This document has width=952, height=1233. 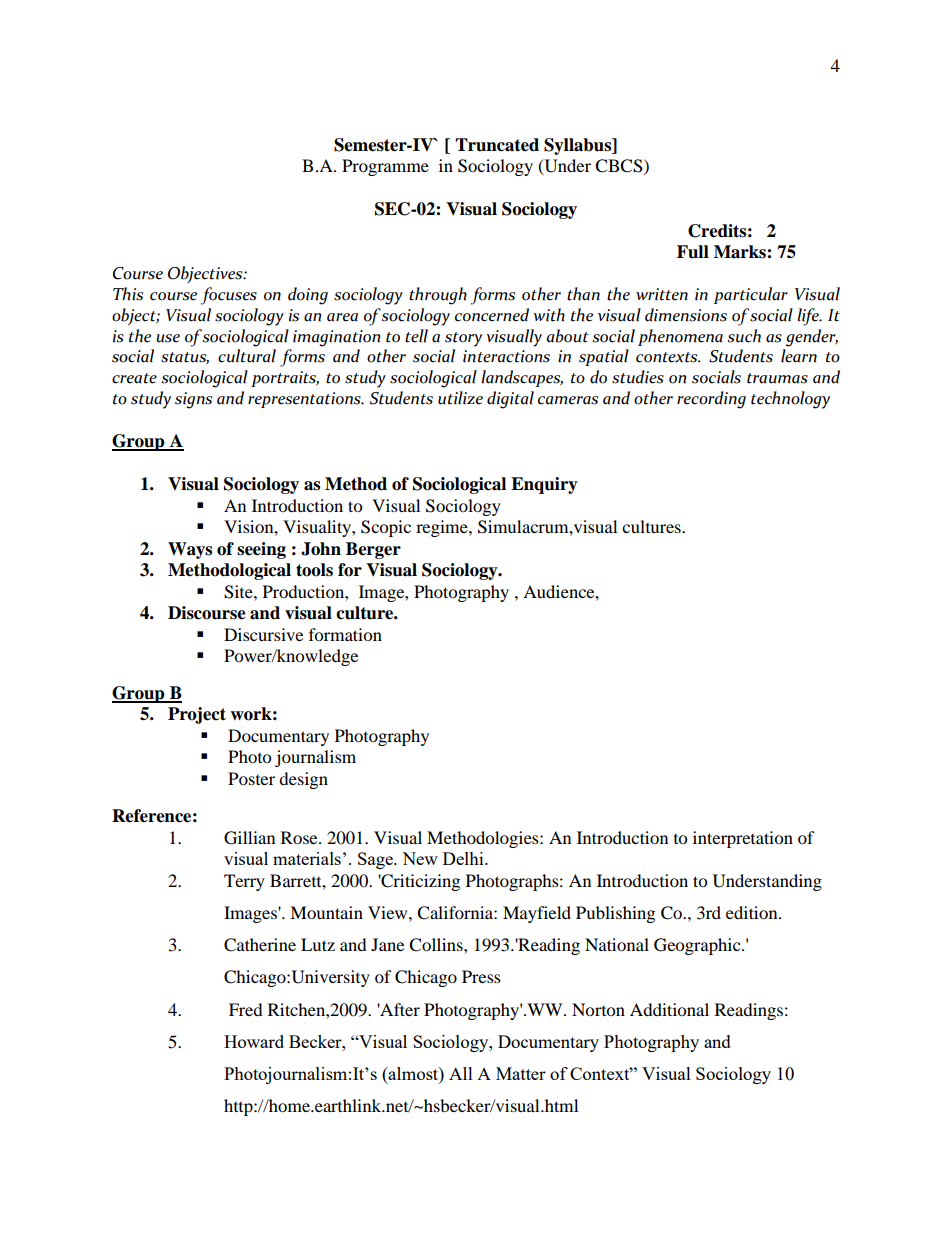 I want to click on Truncated, so click(x=497, y=145).
